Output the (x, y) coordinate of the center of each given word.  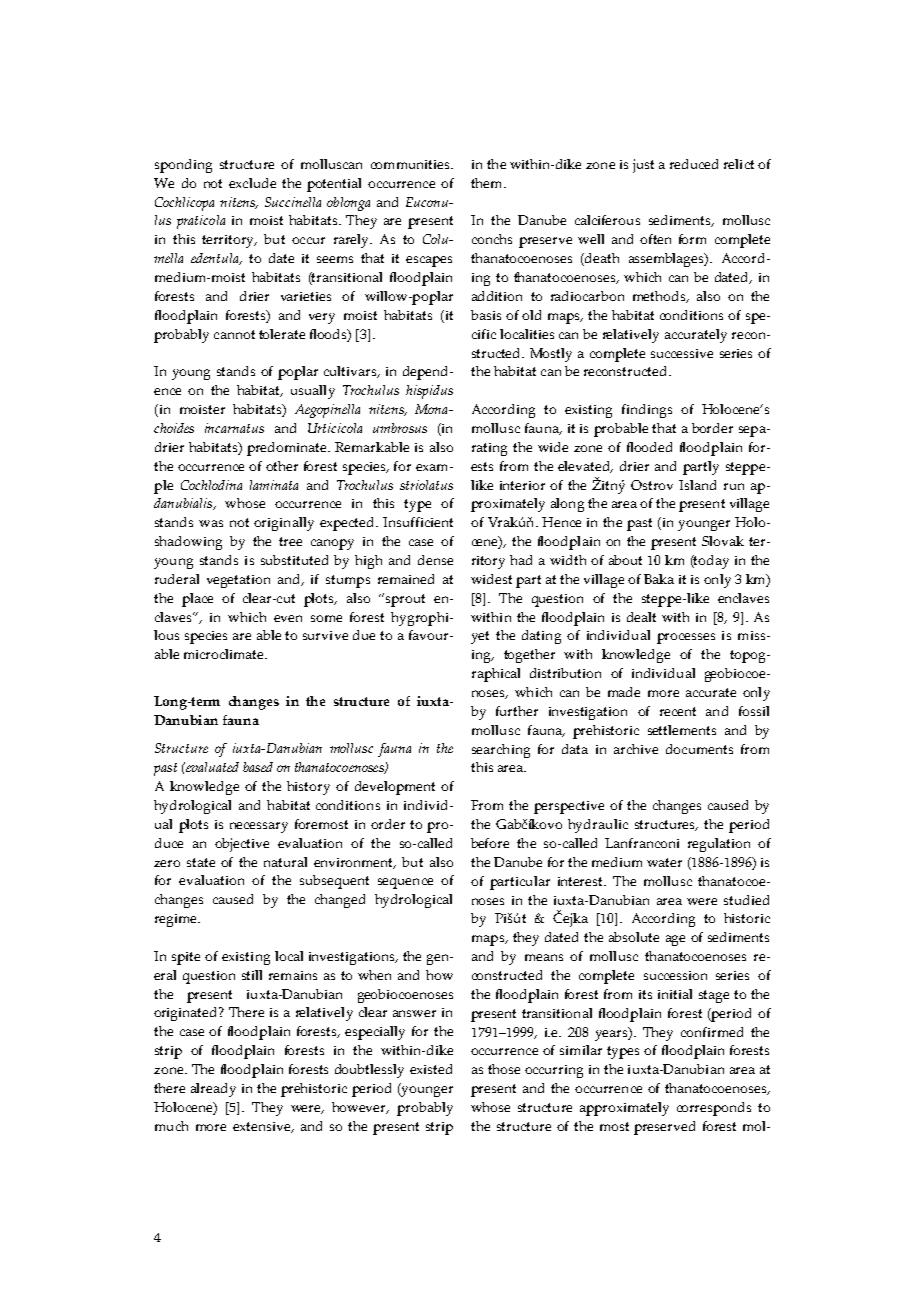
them (488, 183)
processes (686, 638)
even (288, 618)
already (213, 1090)
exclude (252, 183)
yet (480, 637)
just (643, 166)
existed (431, 1069)
